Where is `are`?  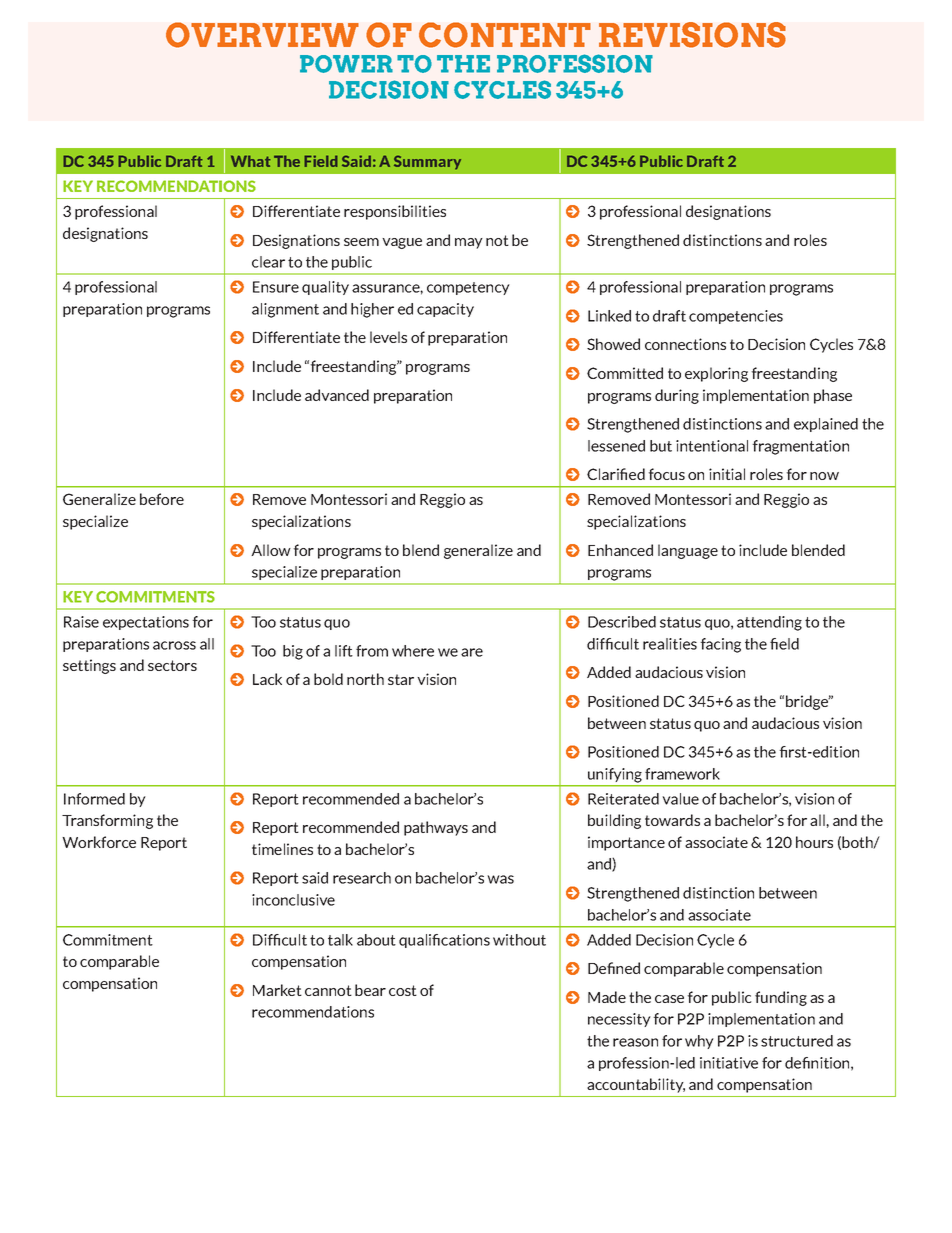 are is located at coordinates (472, 652).
